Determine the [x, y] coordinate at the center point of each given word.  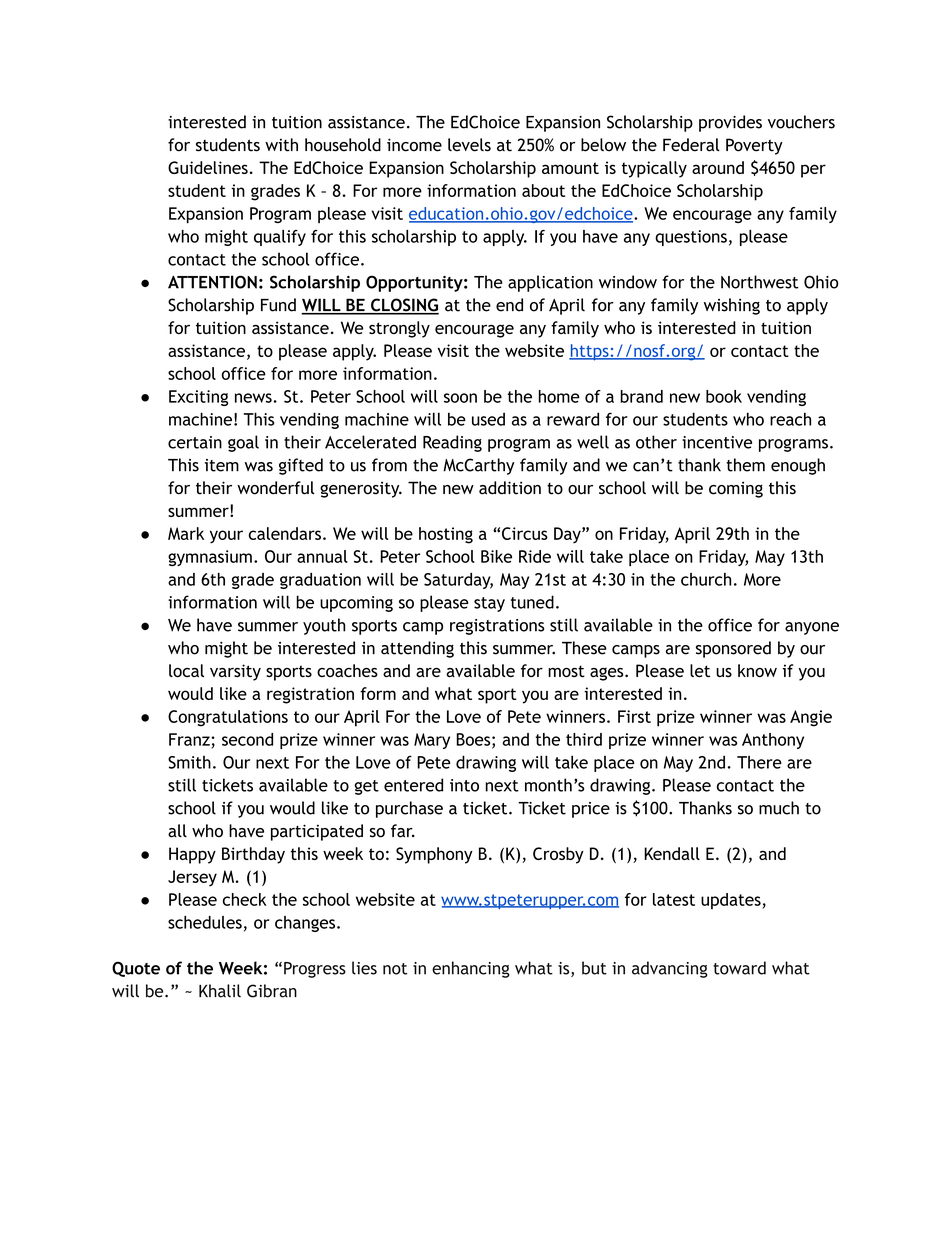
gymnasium [210, 558]
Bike [496, 556]
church [706, 579]
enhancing [471, 969]
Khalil [220, 991]
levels [469, 145]
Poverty [754, 146]
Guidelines [208, 167]
